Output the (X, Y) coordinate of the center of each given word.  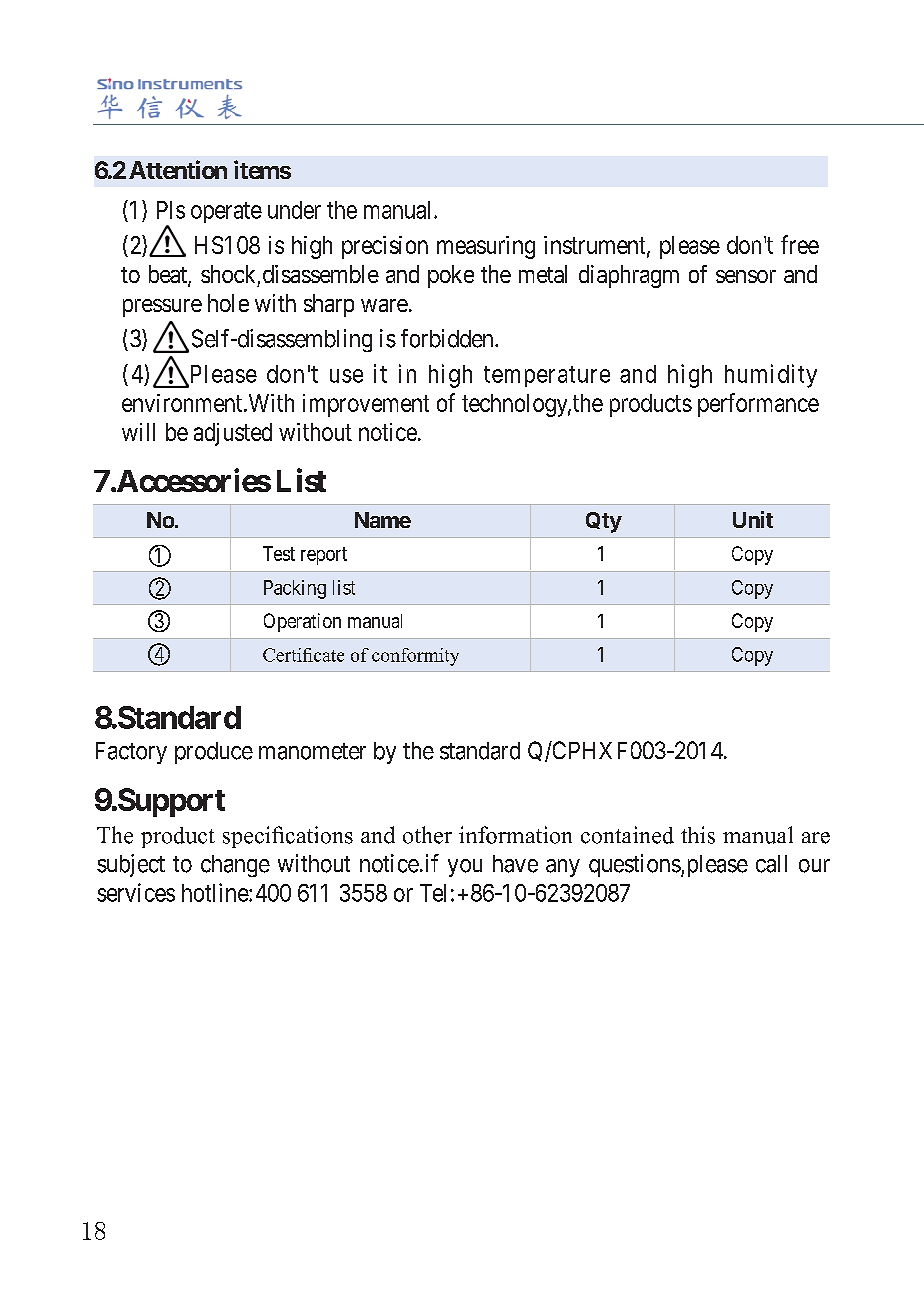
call (771, 864)
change (235, 866)
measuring (486, 247)
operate (226, 212)
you (465, 868)
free (800, 244)
